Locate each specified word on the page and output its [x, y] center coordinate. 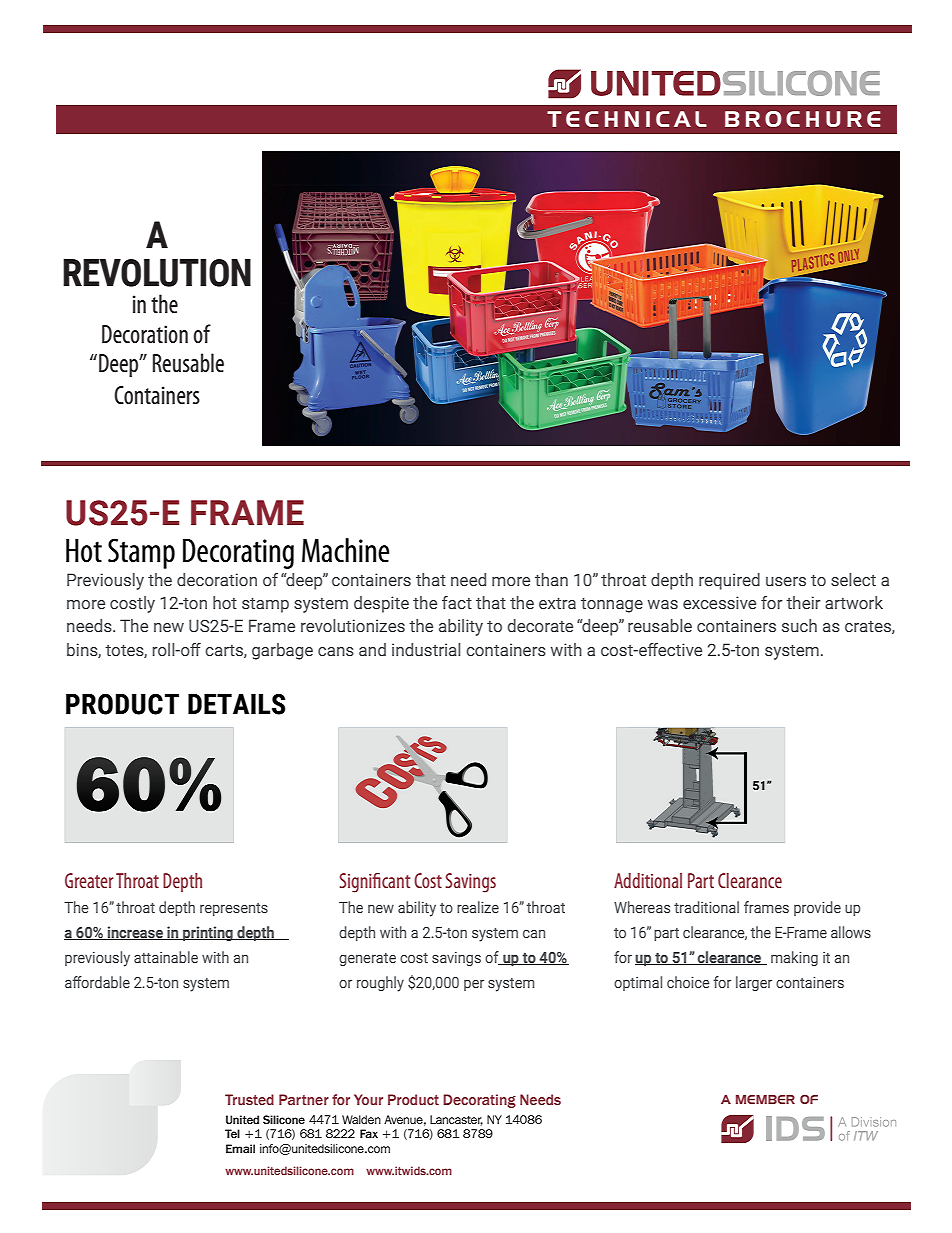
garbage [282, 651]
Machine [346, 550]
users [786, 582]
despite [381, 604]
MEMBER [765, 1099]
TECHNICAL [627, 119]
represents [234, 909]
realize [478, 907]
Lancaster [456, 1120]
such [799, 626]
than [551, 579]
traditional [706, 907]
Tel [232, 1133]
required [729, 581]
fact [457, 602]
